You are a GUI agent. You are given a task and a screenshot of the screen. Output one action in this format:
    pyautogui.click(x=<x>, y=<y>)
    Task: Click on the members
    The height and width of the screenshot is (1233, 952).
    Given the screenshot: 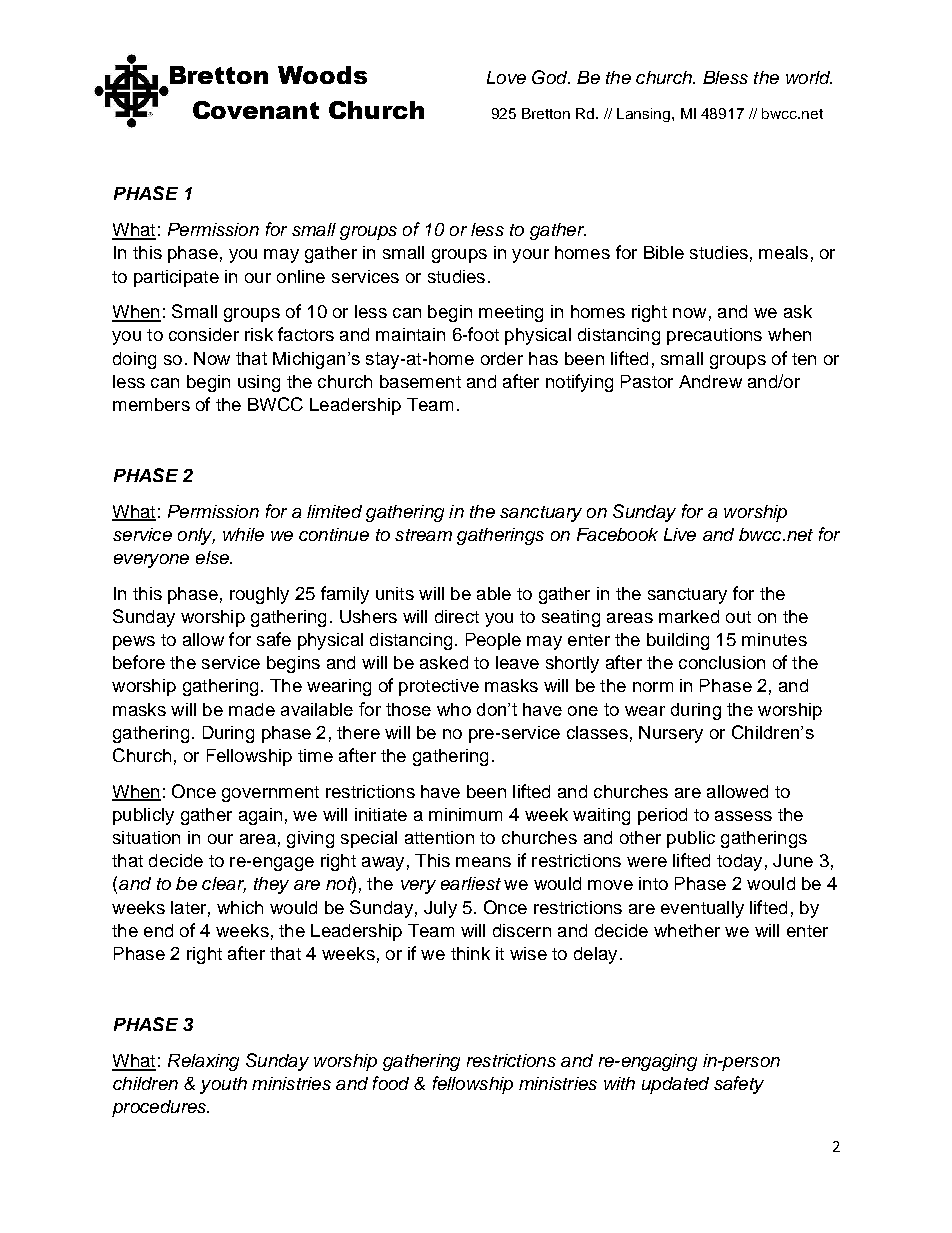 What is the action you would take?
    pyautogui.click(x=151, y=404)
